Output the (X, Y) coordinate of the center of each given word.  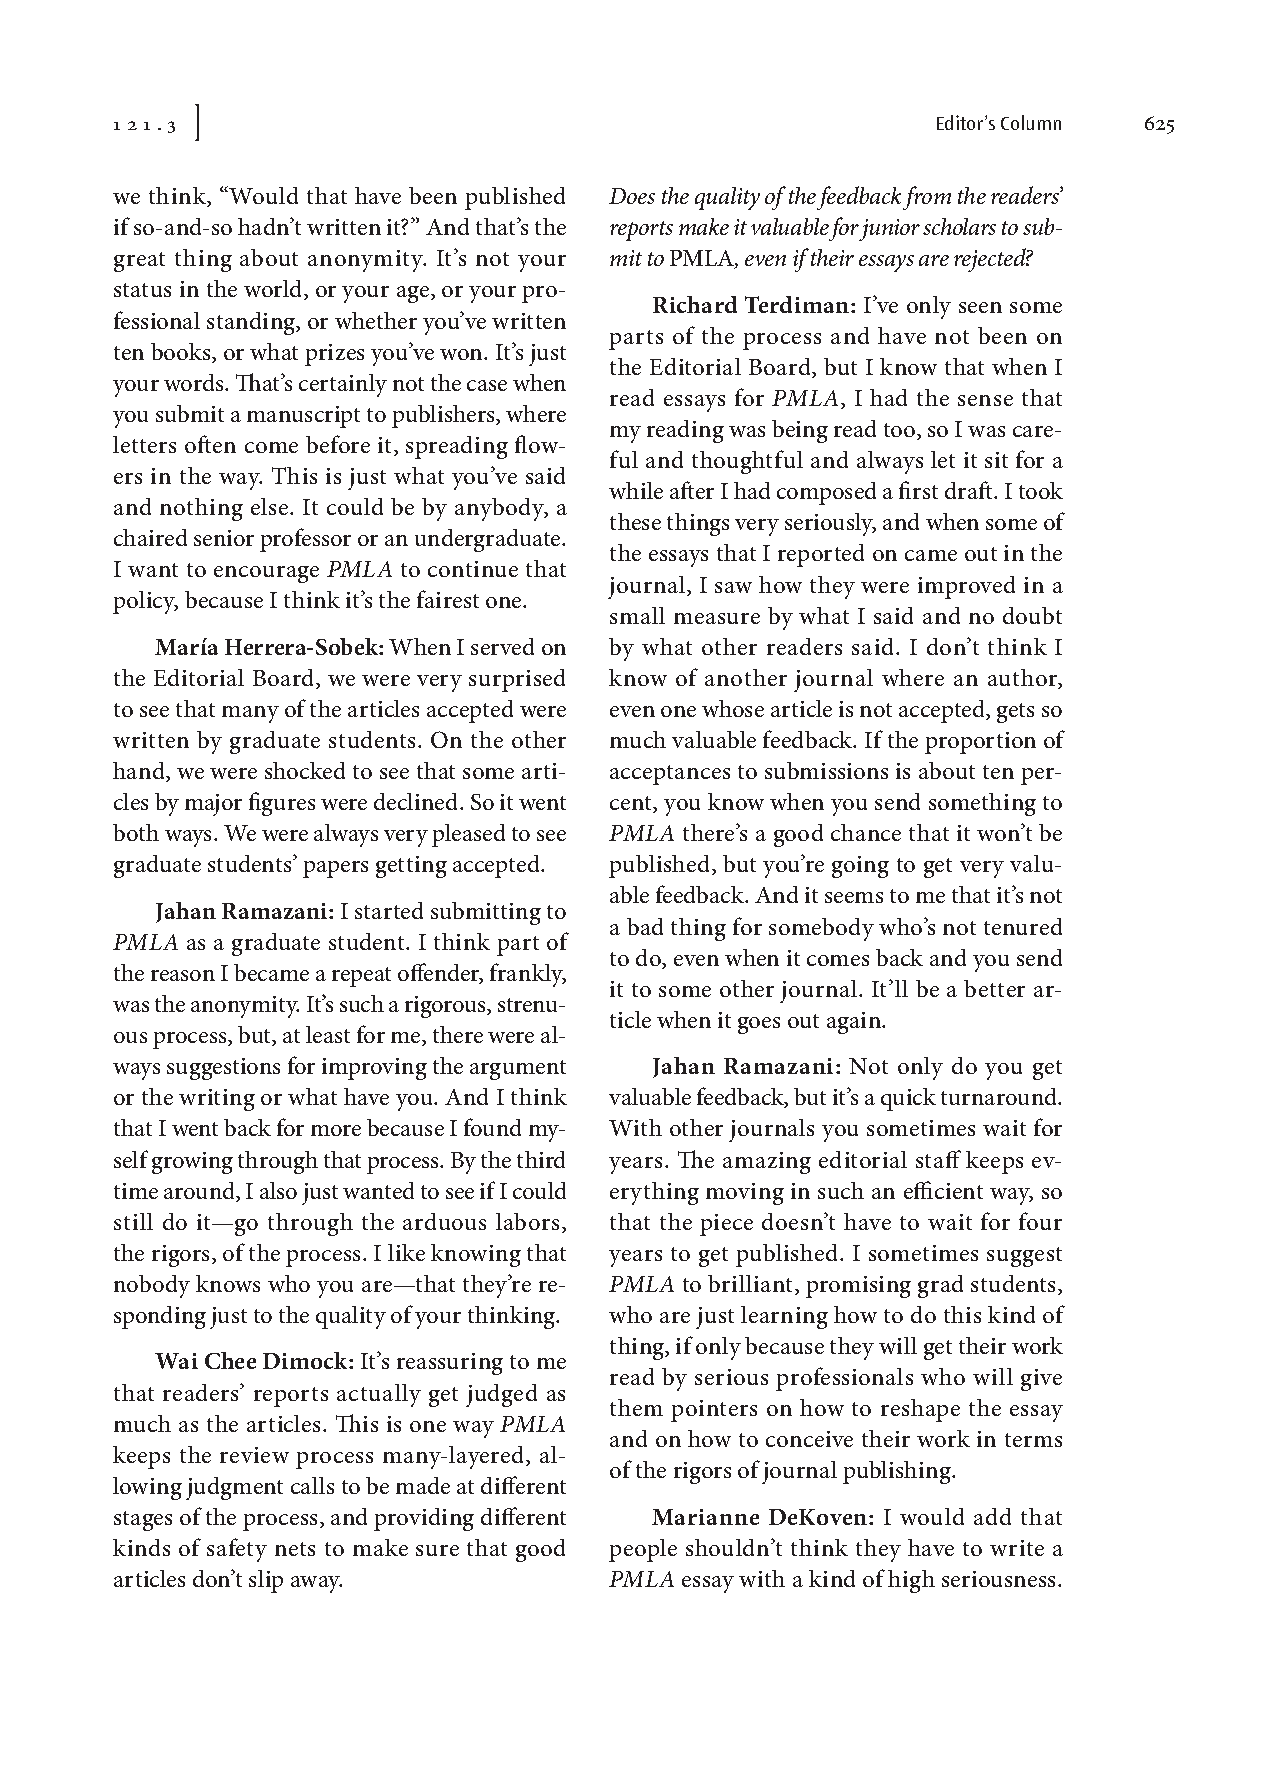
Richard (695, 304)
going (860, 867)
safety (237, 1550)
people (643, 1550)
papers (335, 869)
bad (645, 926)
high (911, 1581)
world (274, 290)
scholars (959, 226)
